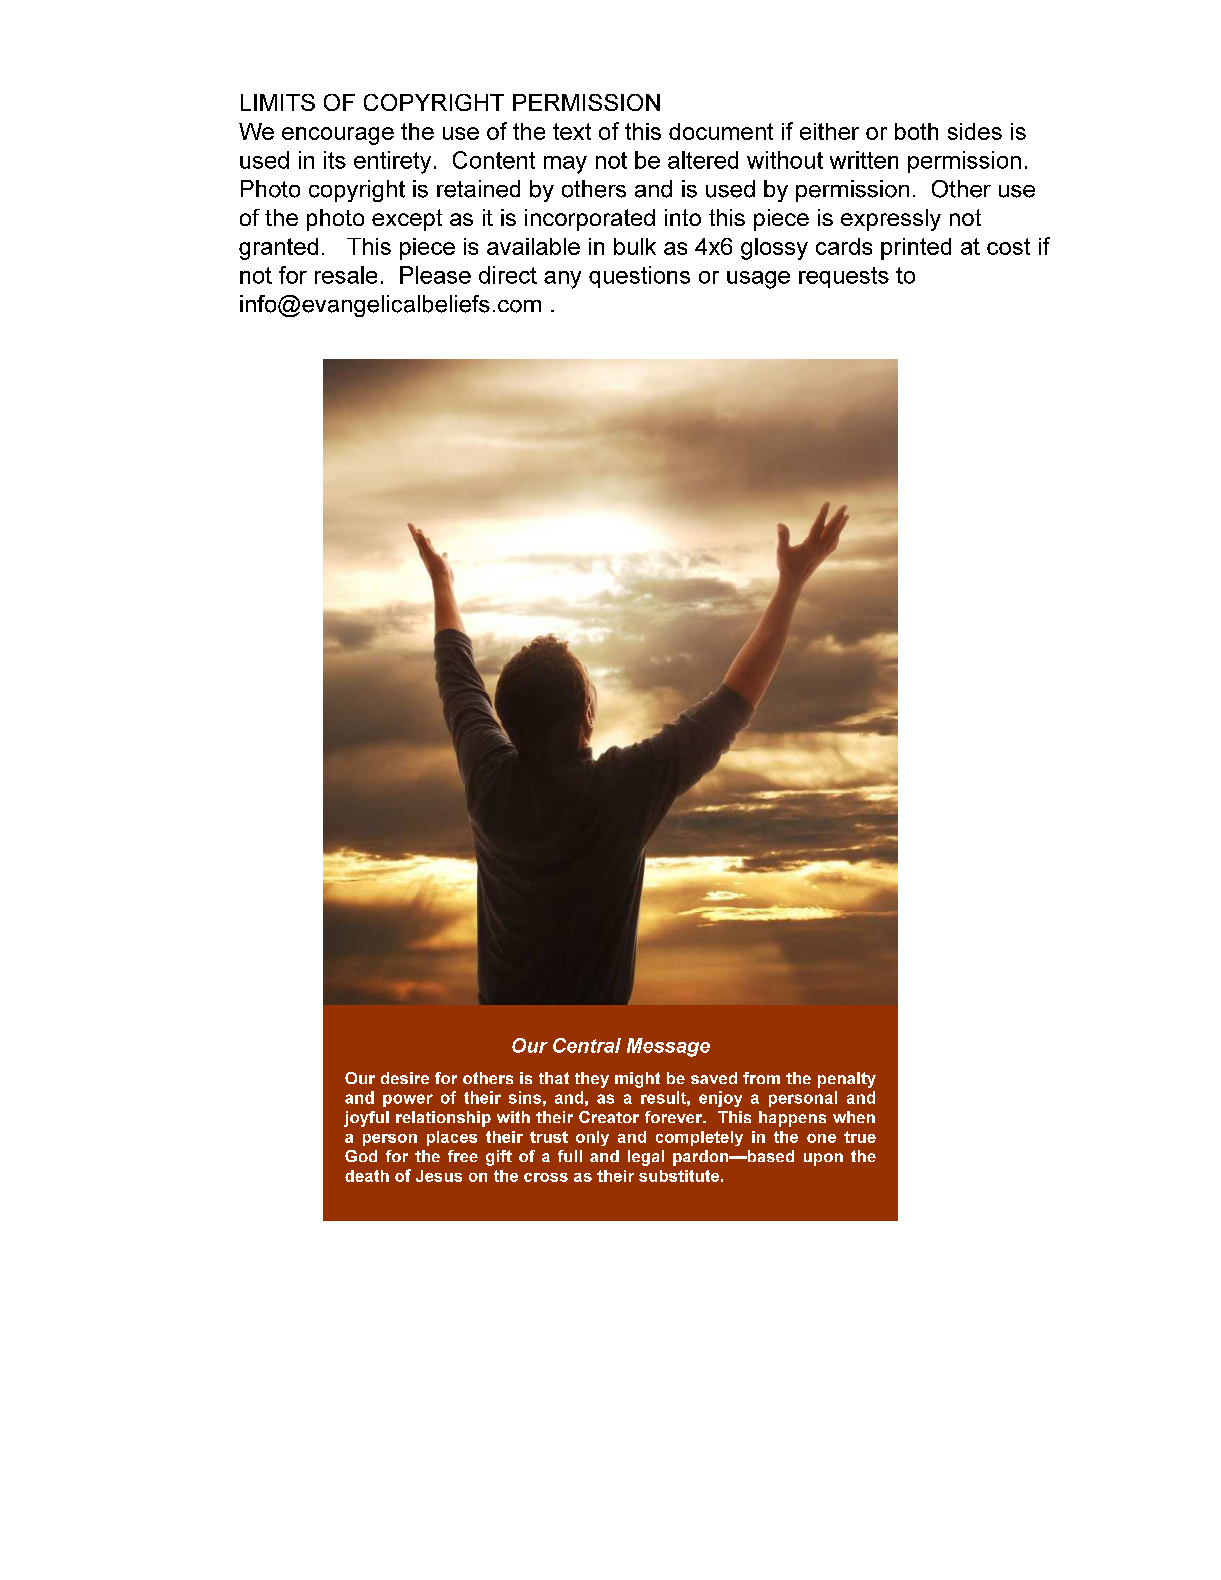 This screenshot has height=1580, width=1221. I want to click on questions, so click(639, 277).
